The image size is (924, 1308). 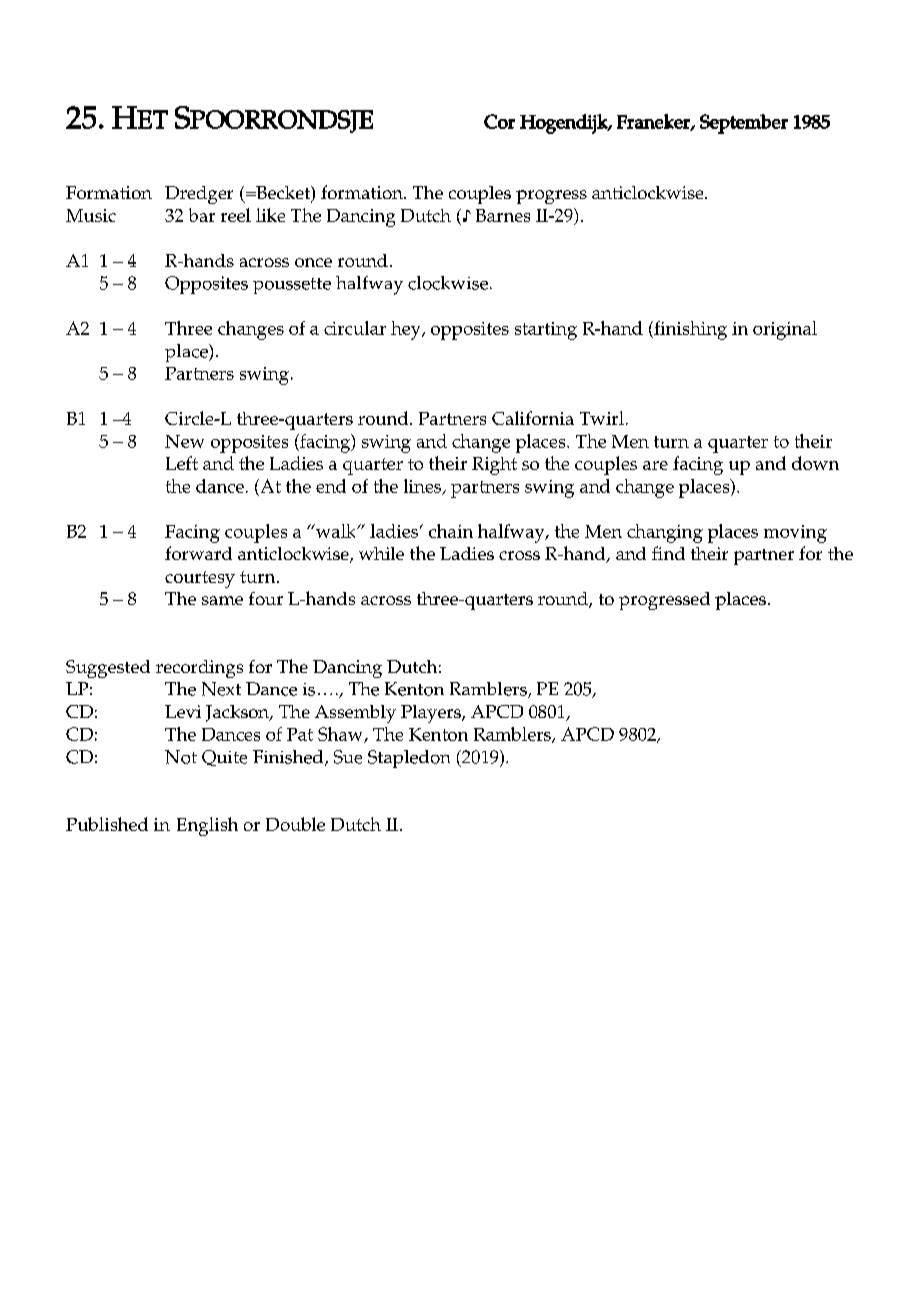 I want to click on are, so click(x=655, y=465).
